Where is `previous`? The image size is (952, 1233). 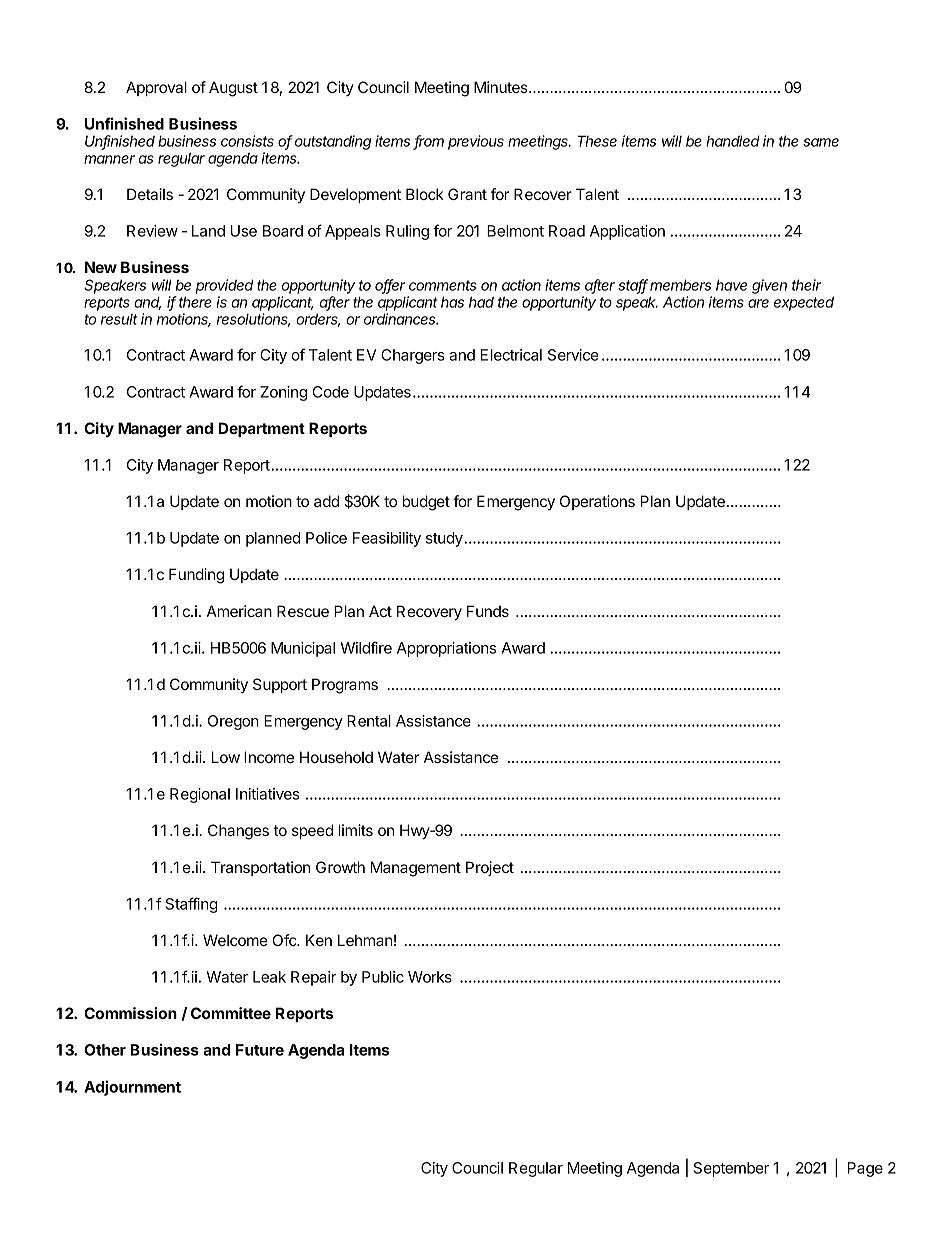
previous is located at coordinates (476, 142).
